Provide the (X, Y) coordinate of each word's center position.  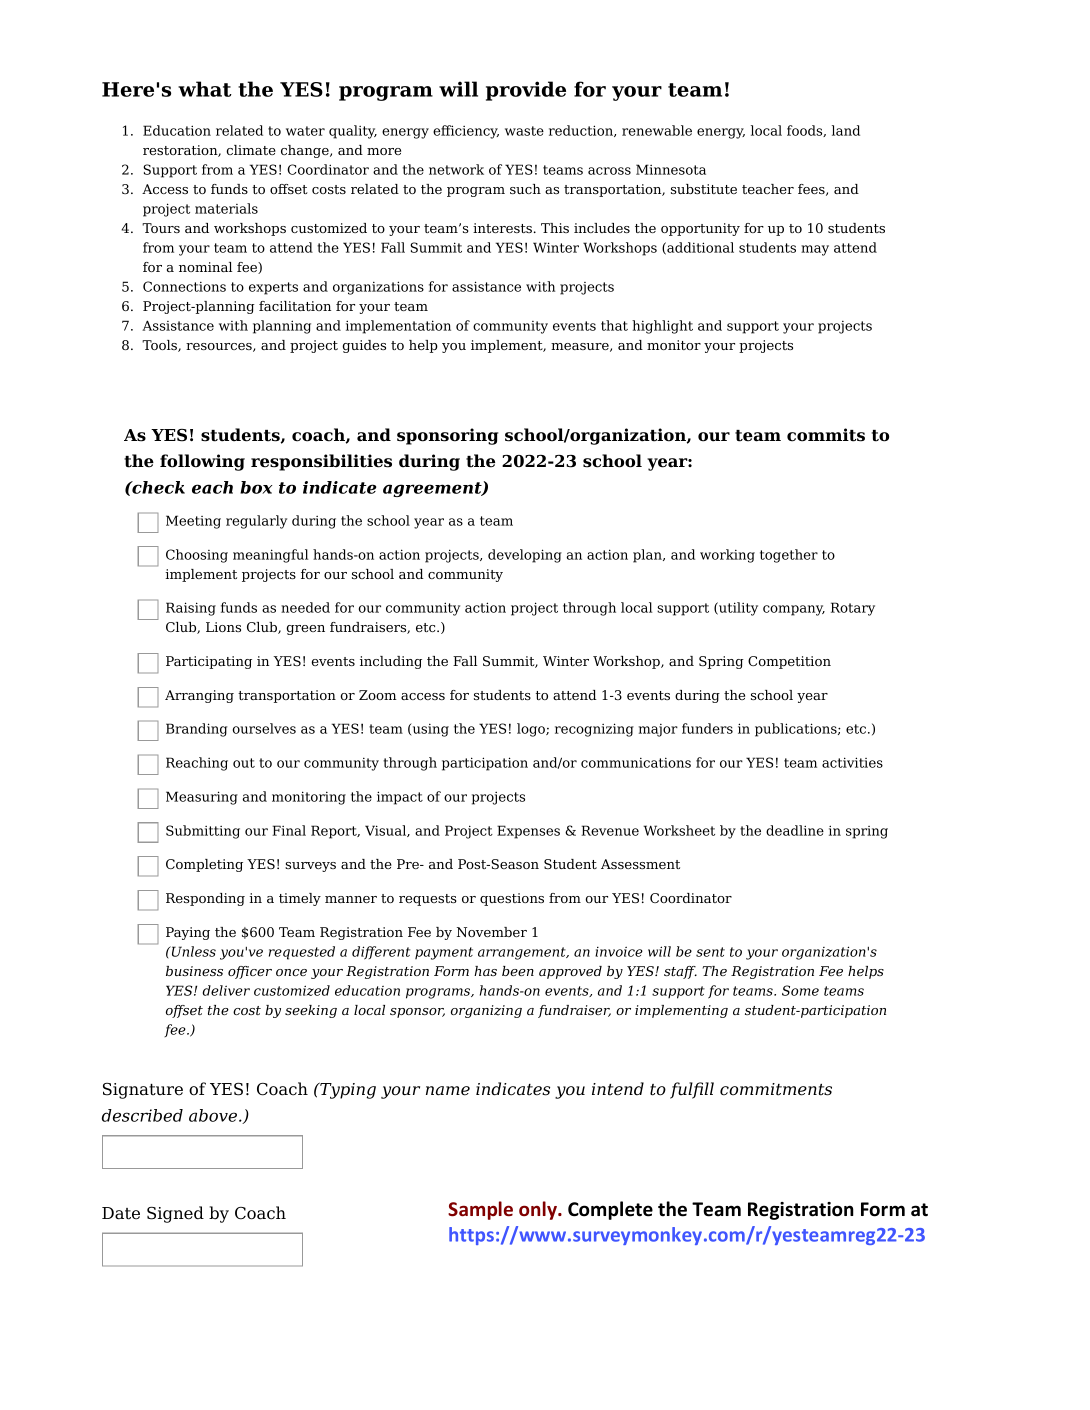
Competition (789, 662)
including (391, 662)
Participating (209, 662)
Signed (175, 1214)
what (205, 89)
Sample (480, 1210)
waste (524, 131)
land (846, 130)
